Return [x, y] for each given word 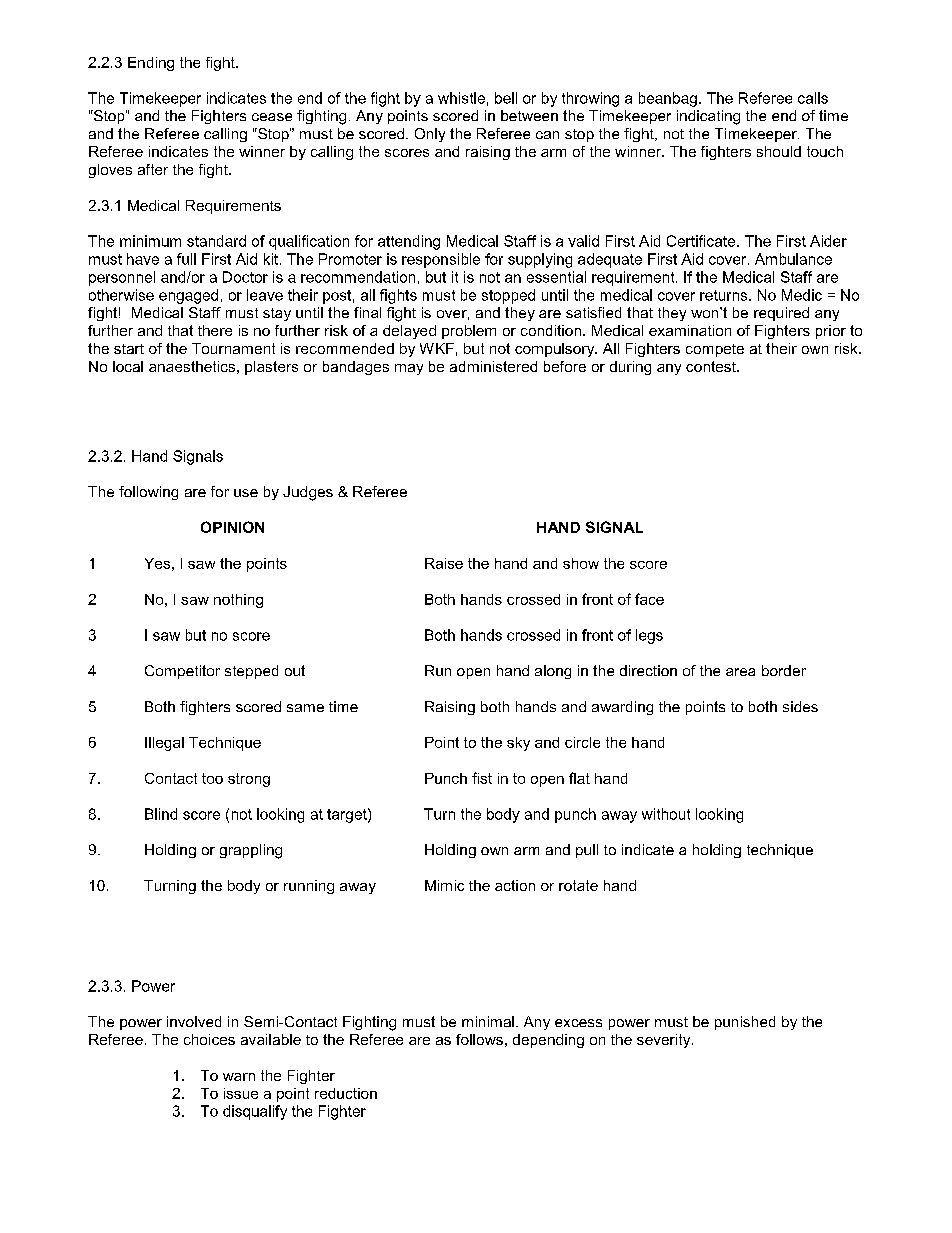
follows [479, 1039]
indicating [708, 117]
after [153, 169]
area [740, 672]
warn [239, 1077]
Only [430, 135]
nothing [238, 601]
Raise [444, 563]
